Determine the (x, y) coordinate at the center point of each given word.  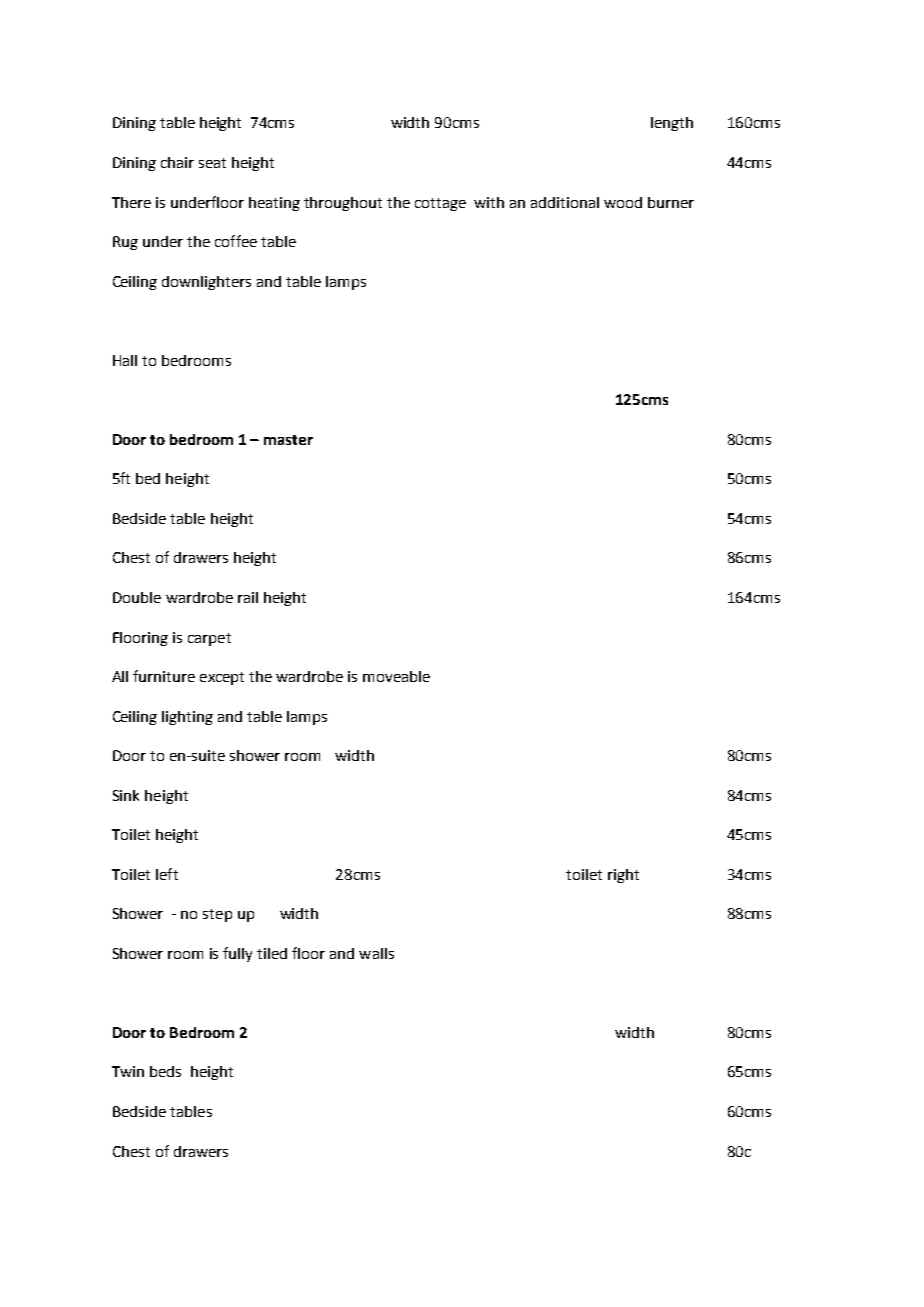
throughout (343, 204)
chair (177, 162)
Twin (128, 1071)
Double (137, 597)
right (623, 876)
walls (376, 953)
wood (623, 202)
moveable (396, 676)
